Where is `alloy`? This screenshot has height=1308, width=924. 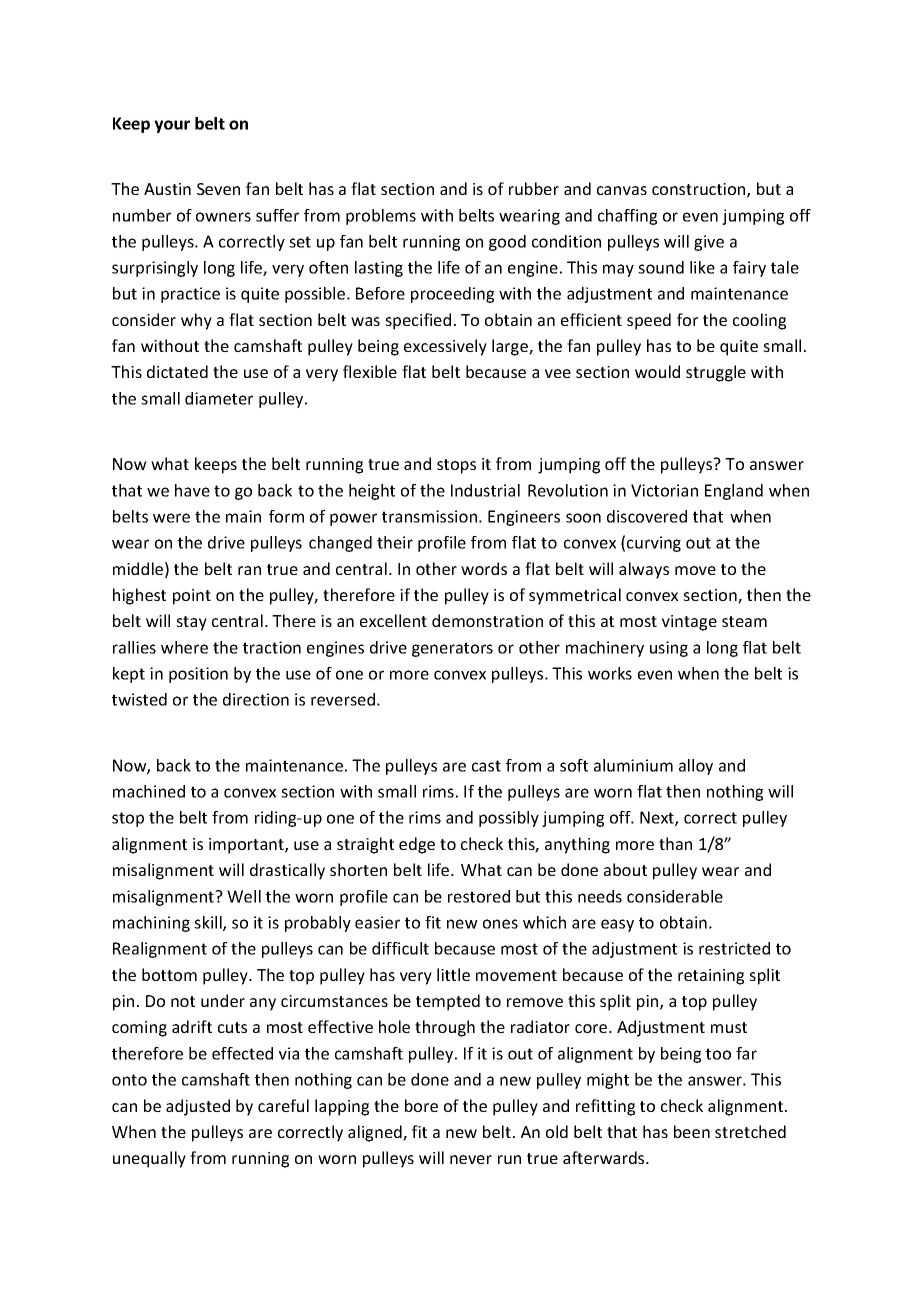
alloy is located at coordinates (696, 767).
